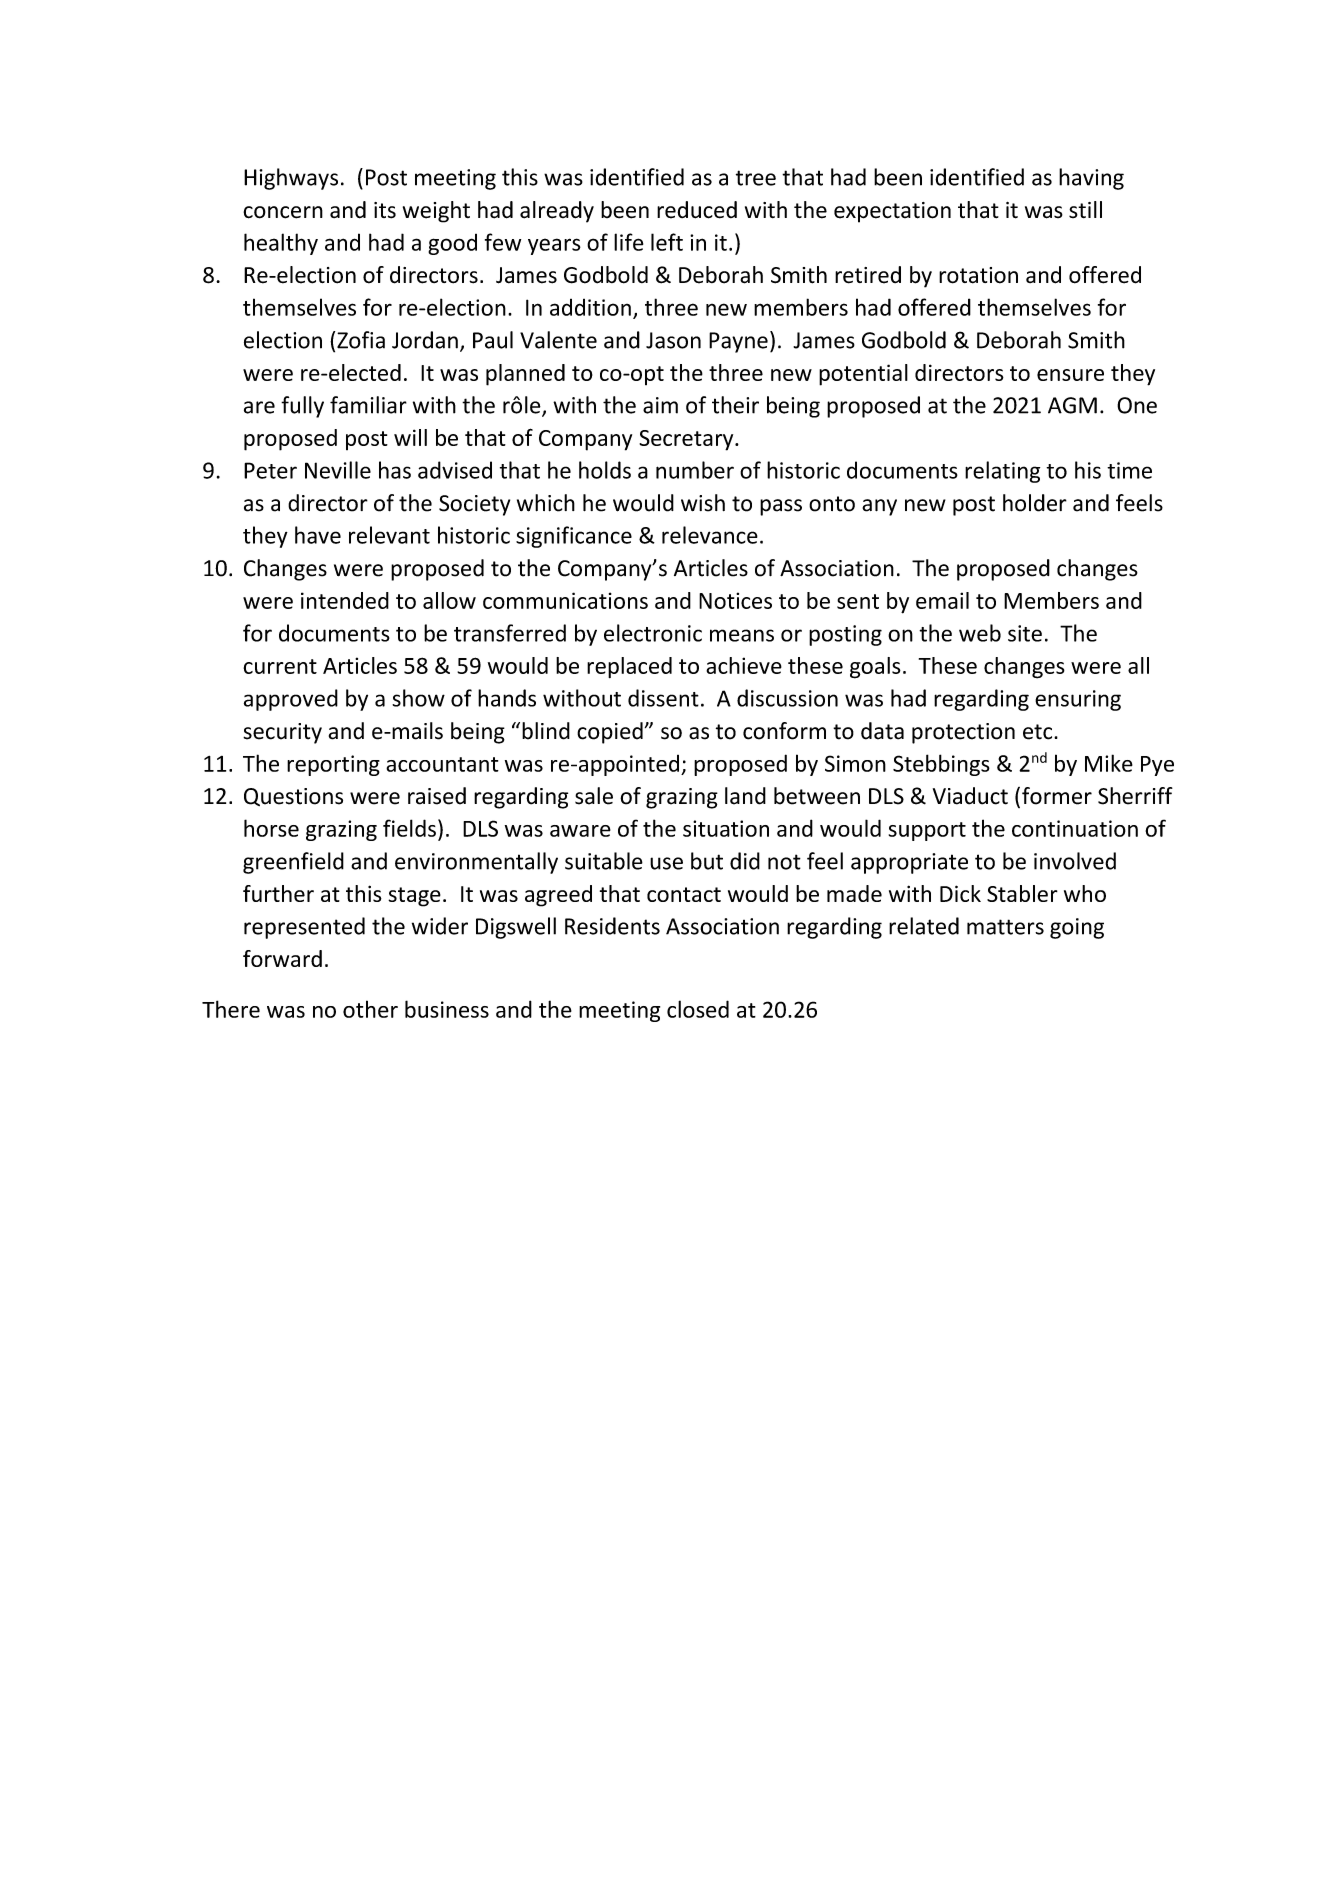 The width and height of the image is (1338, 1892). Describe the element at coordinates (660, 405) in the image. I see `aim` at that location.
